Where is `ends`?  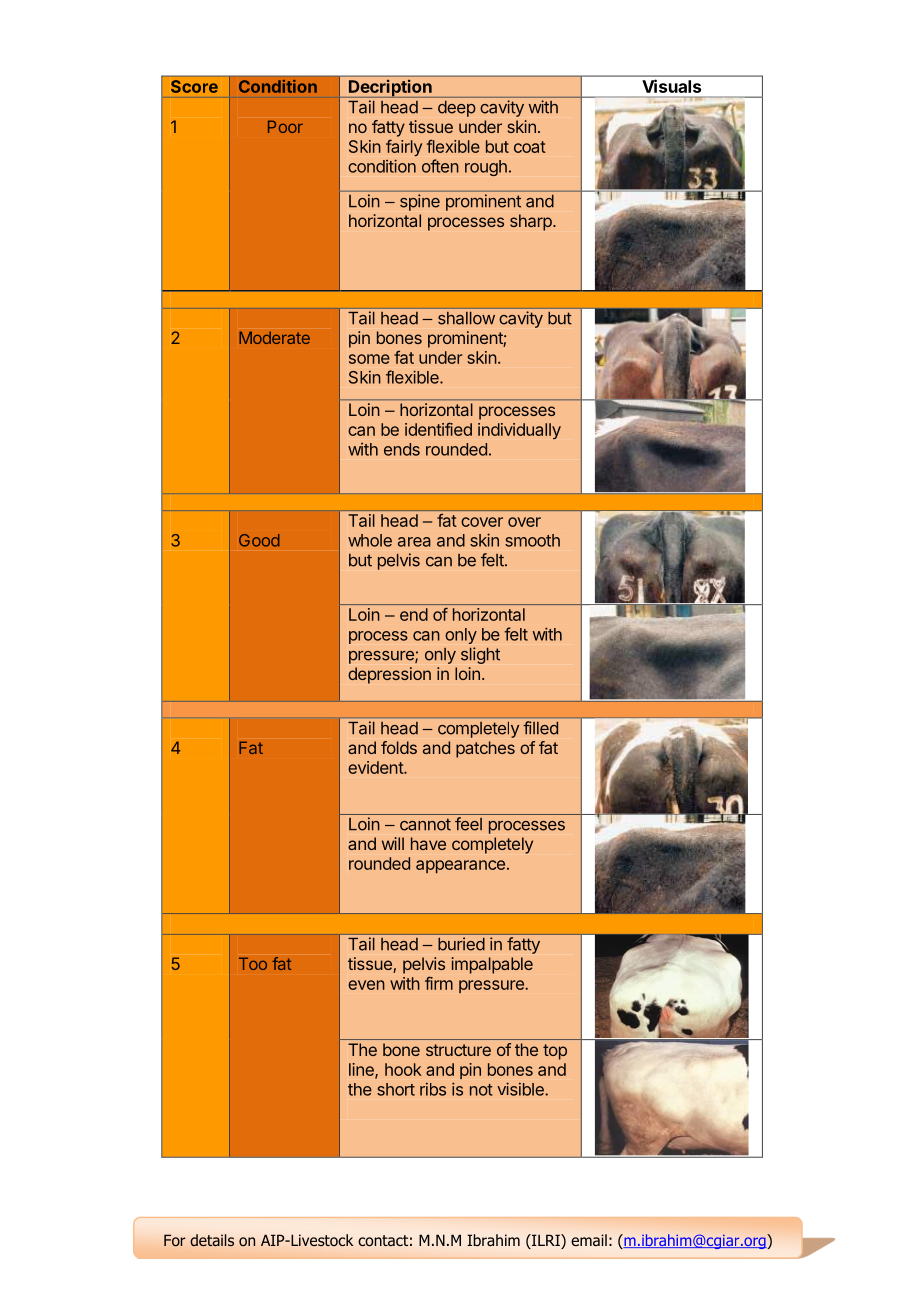
ends is located at coordinates (402, 449).
